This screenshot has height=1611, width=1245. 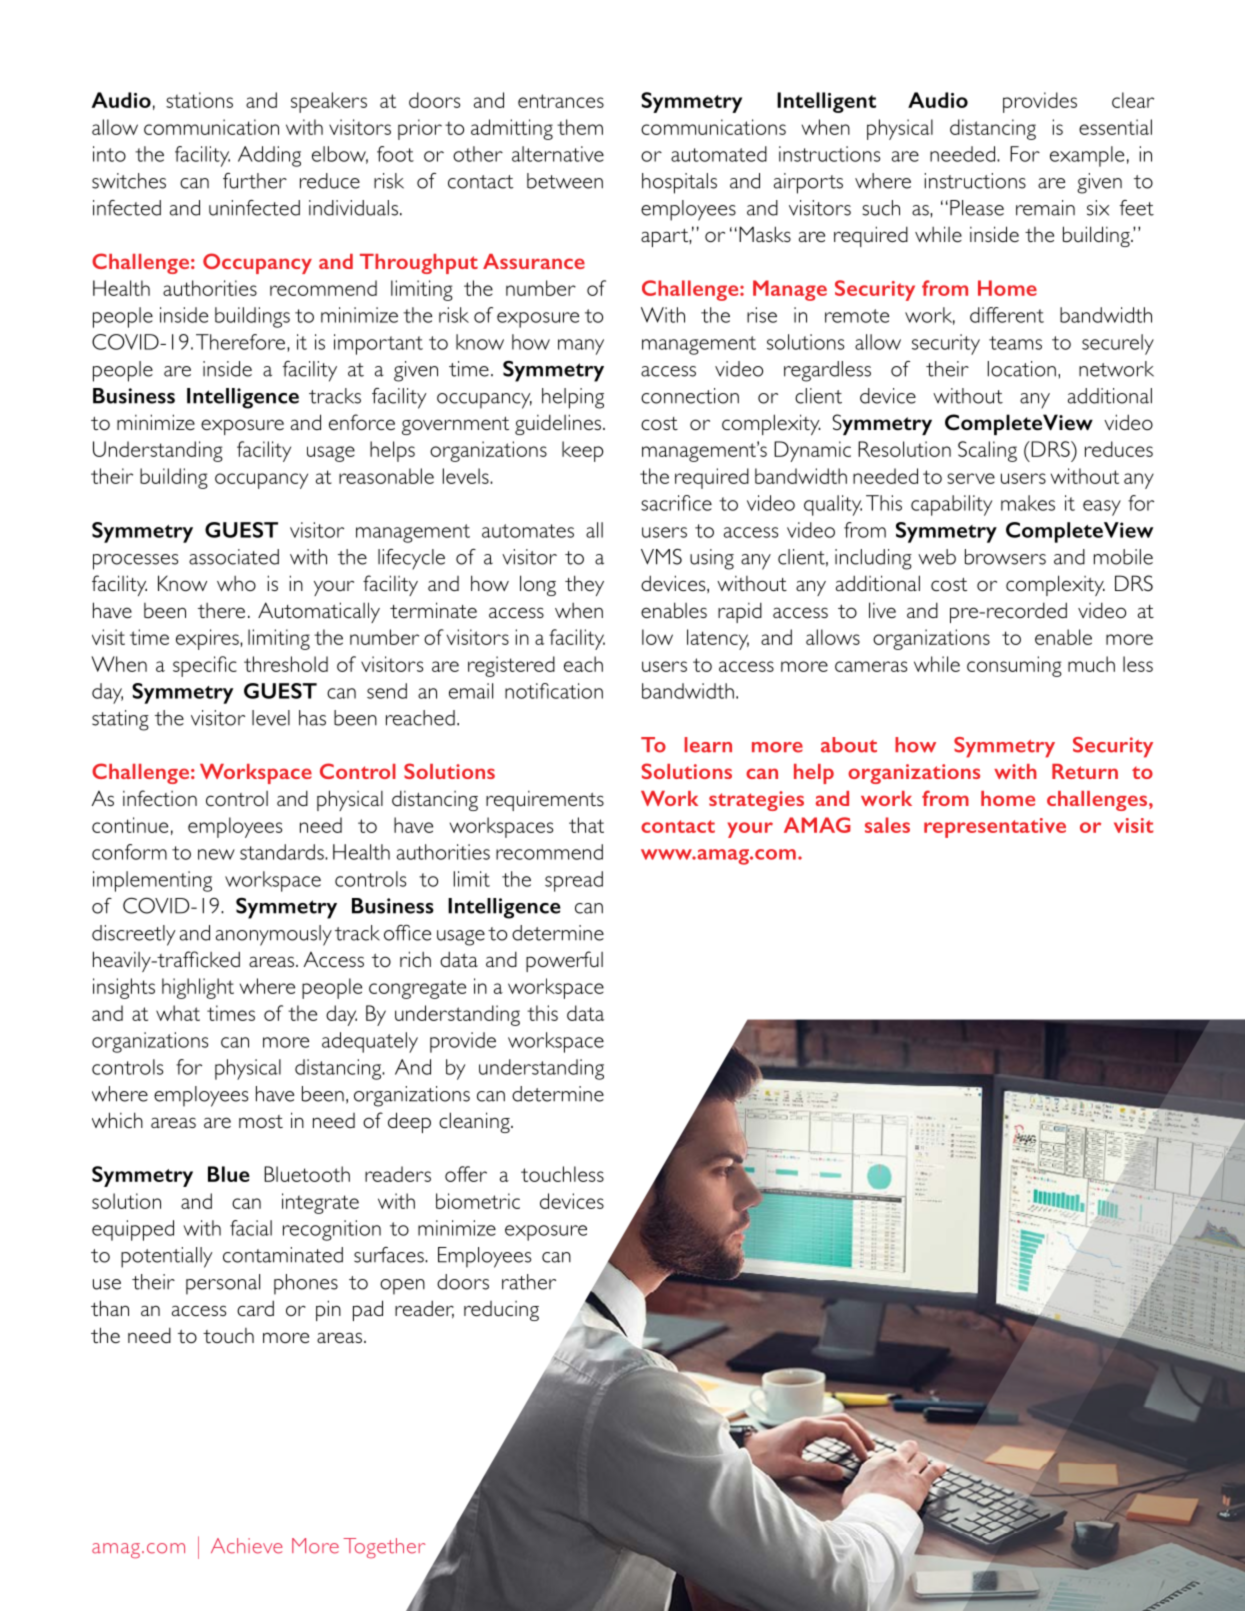 I want to click on representative, so click(x=995, y=828).
